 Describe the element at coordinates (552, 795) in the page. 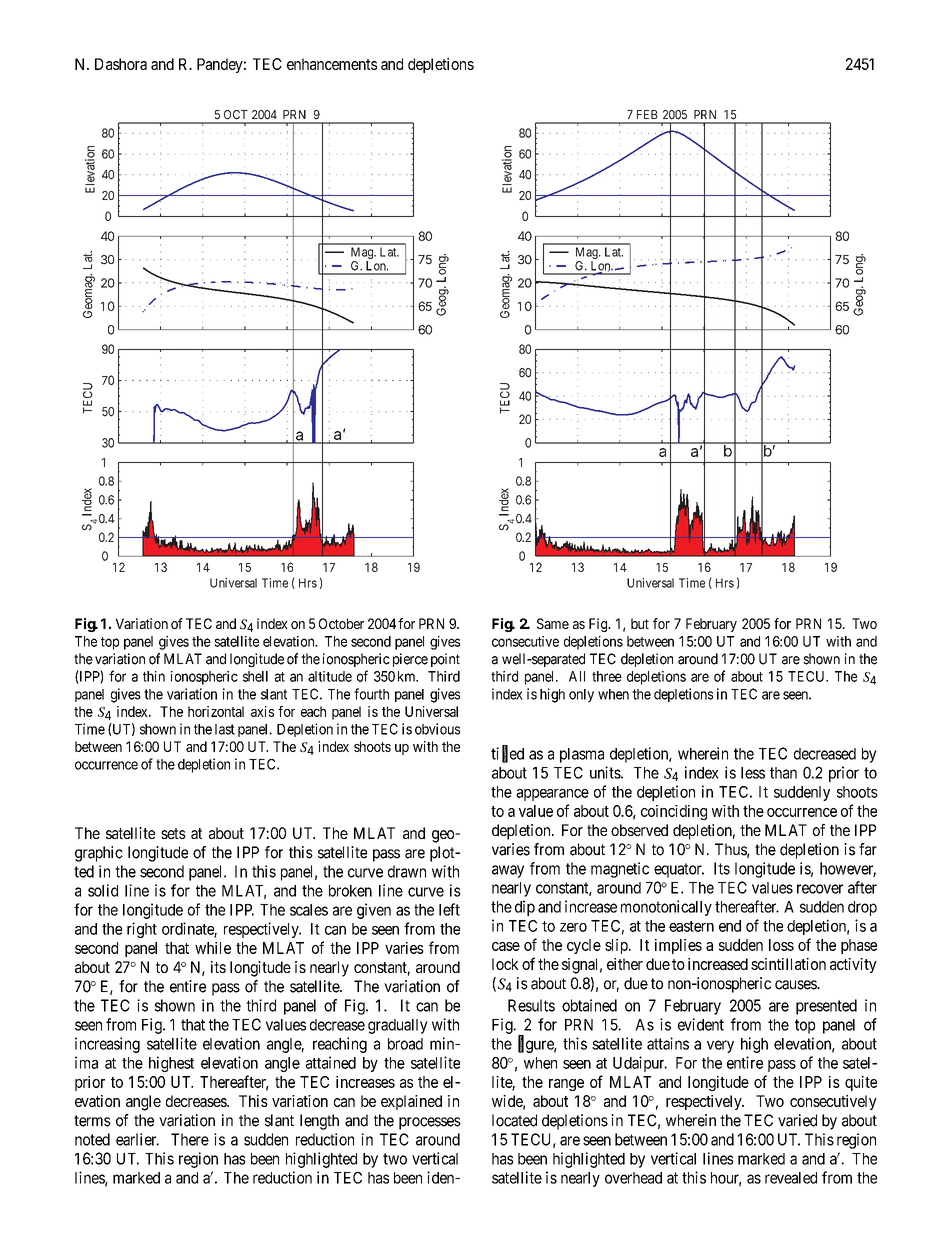

I see `appearance` at that location.
